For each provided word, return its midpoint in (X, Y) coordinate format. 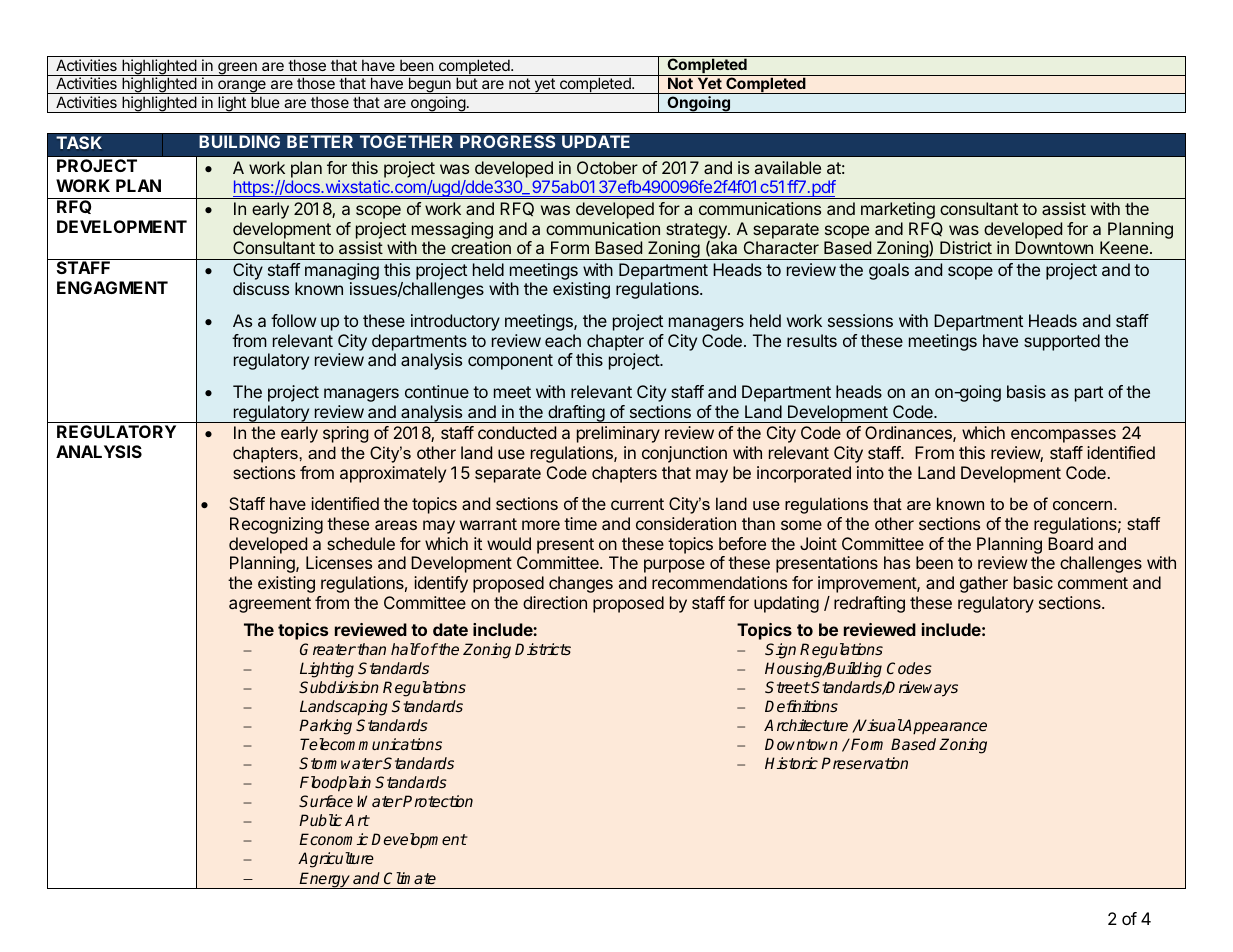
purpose (674, 566)
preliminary (618, 434)
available (788, 167)
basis (1026, 391)
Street (787, 687)
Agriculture (336, 860)
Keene (1124, 247)
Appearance (944, 727)
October (607, 167)
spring (345, 434)
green (237, 69)
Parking (325, 727)
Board (1070, 543)
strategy (697, 232)
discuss (261, 288)
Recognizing (276, 525)
